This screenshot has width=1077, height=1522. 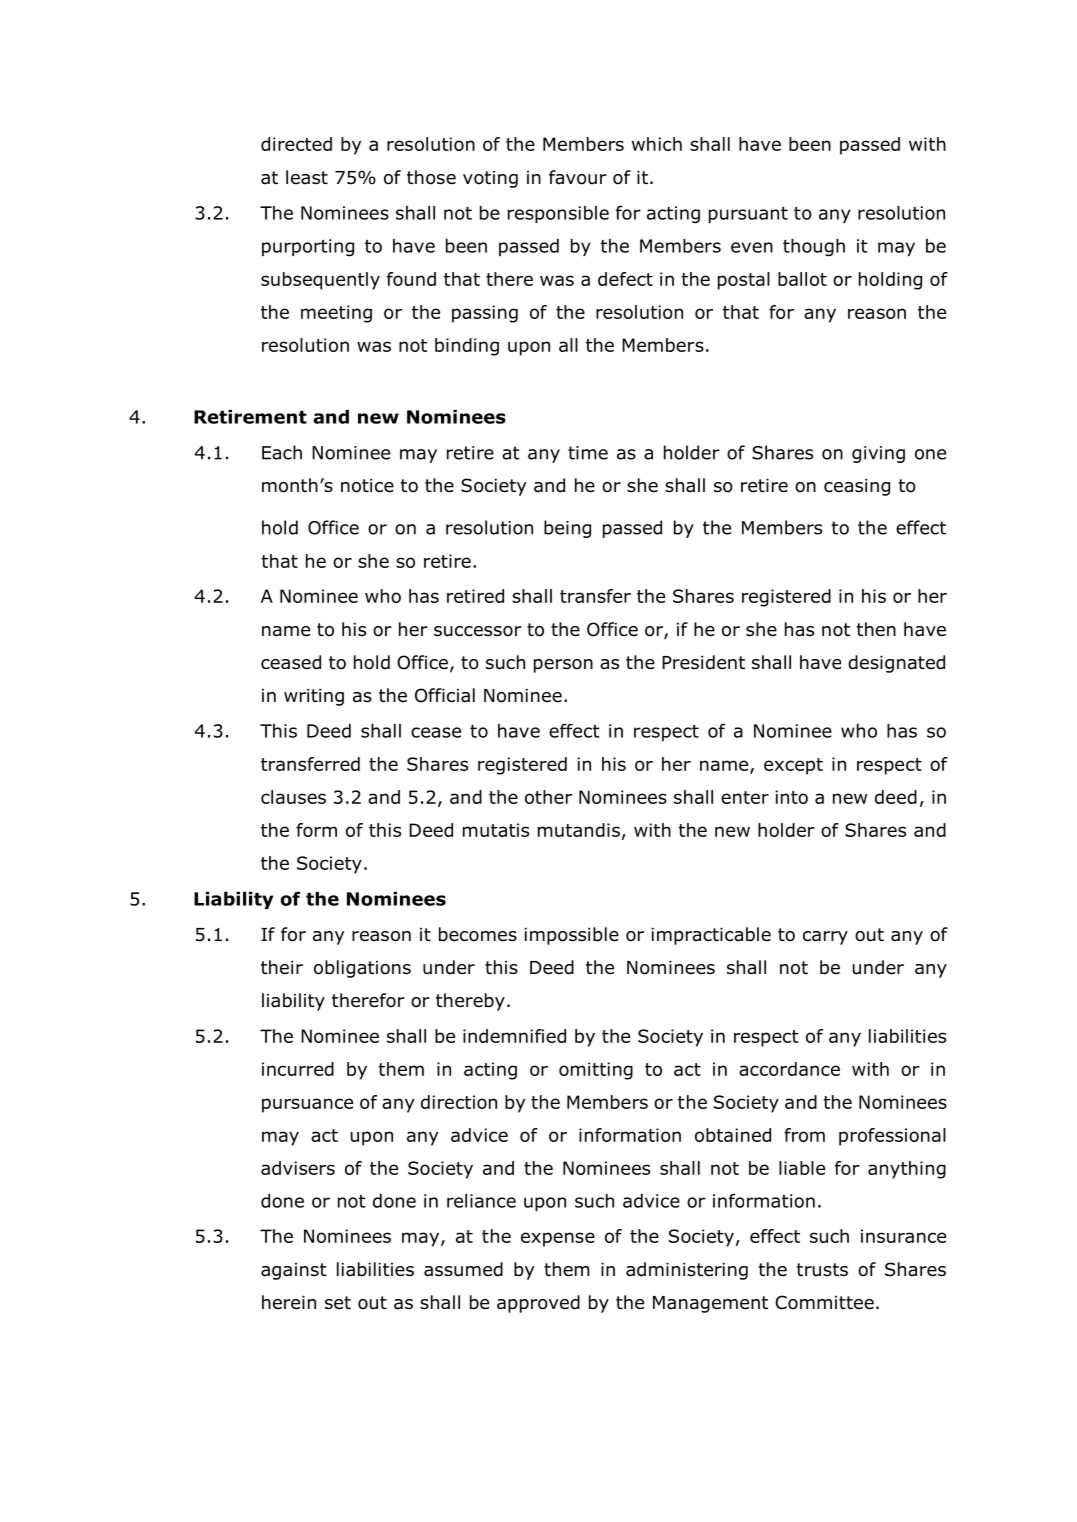 I want to click on least, so click(x=307, y=177).
